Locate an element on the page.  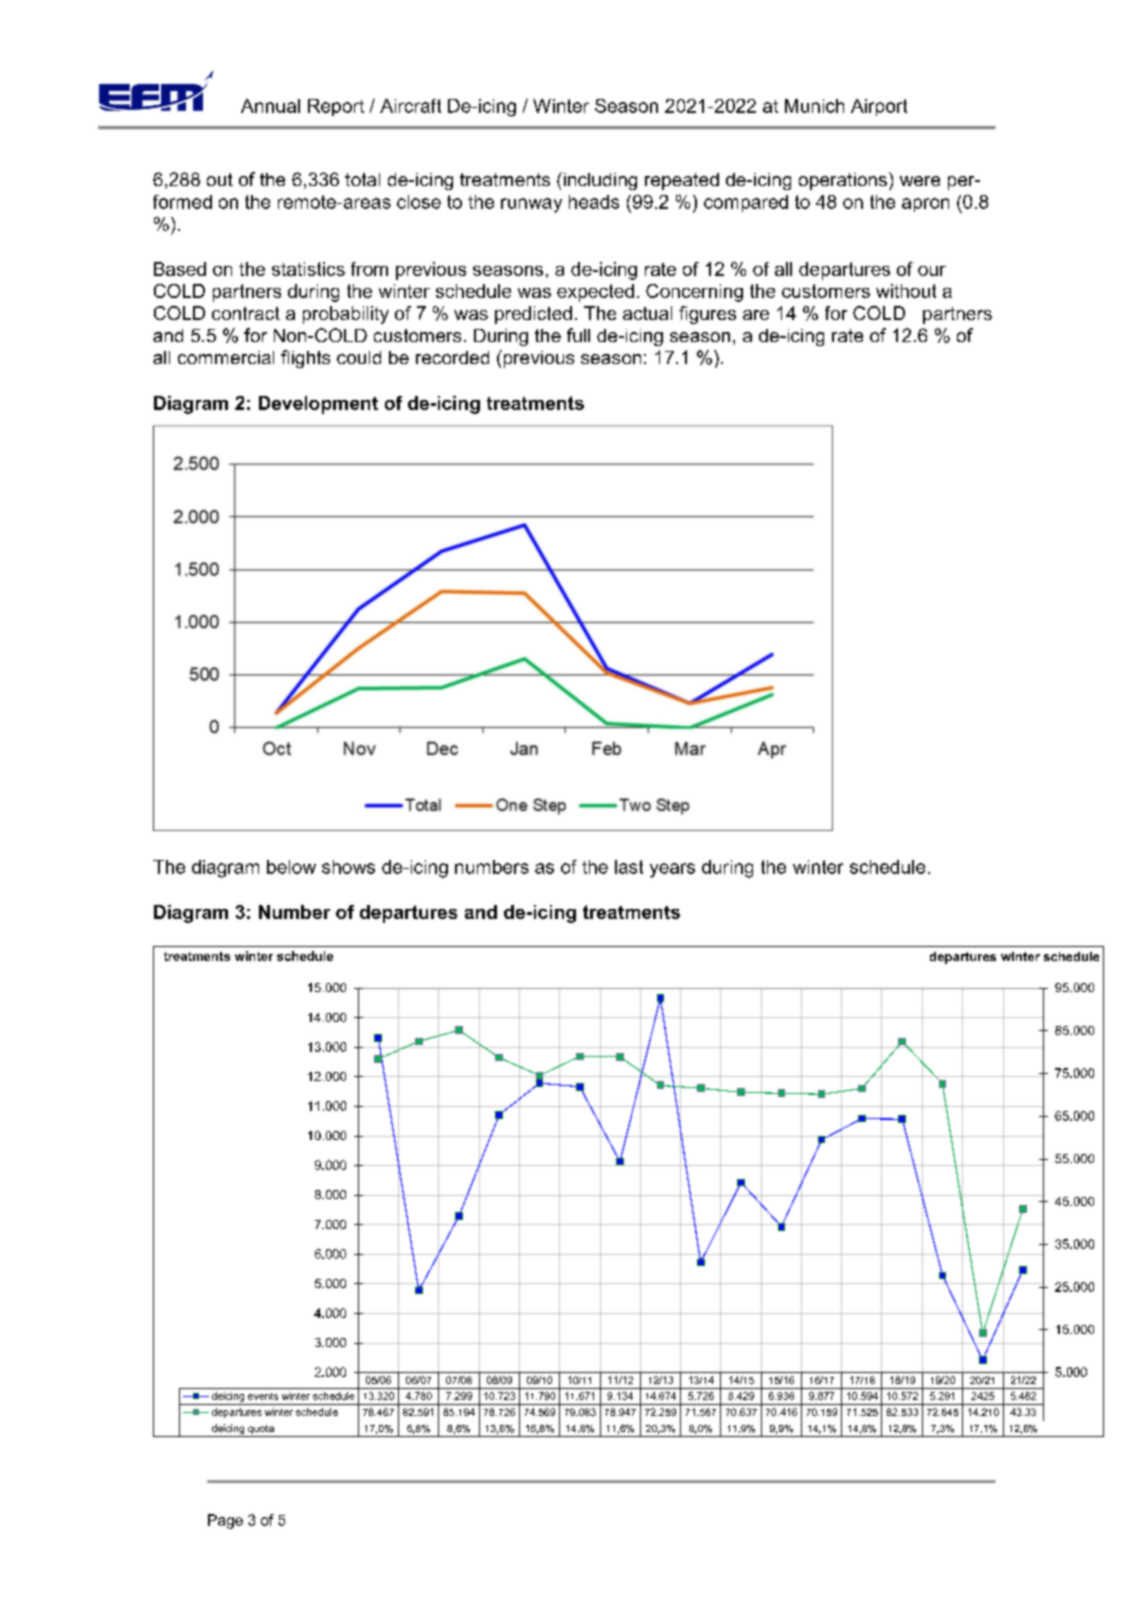
events is located at coordinates (263, 1396).
